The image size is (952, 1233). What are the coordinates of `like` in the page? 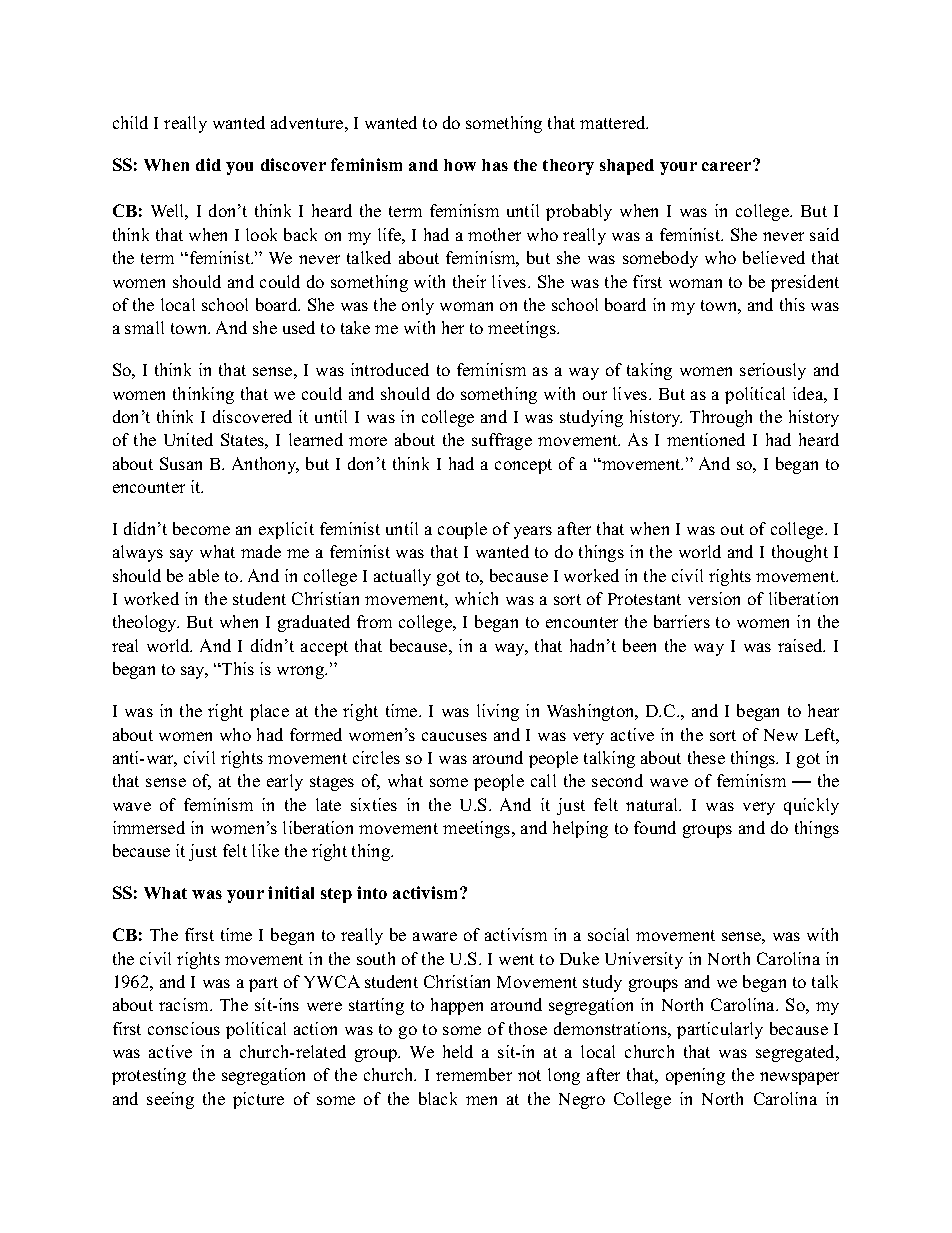 It's located at (265, 850).
